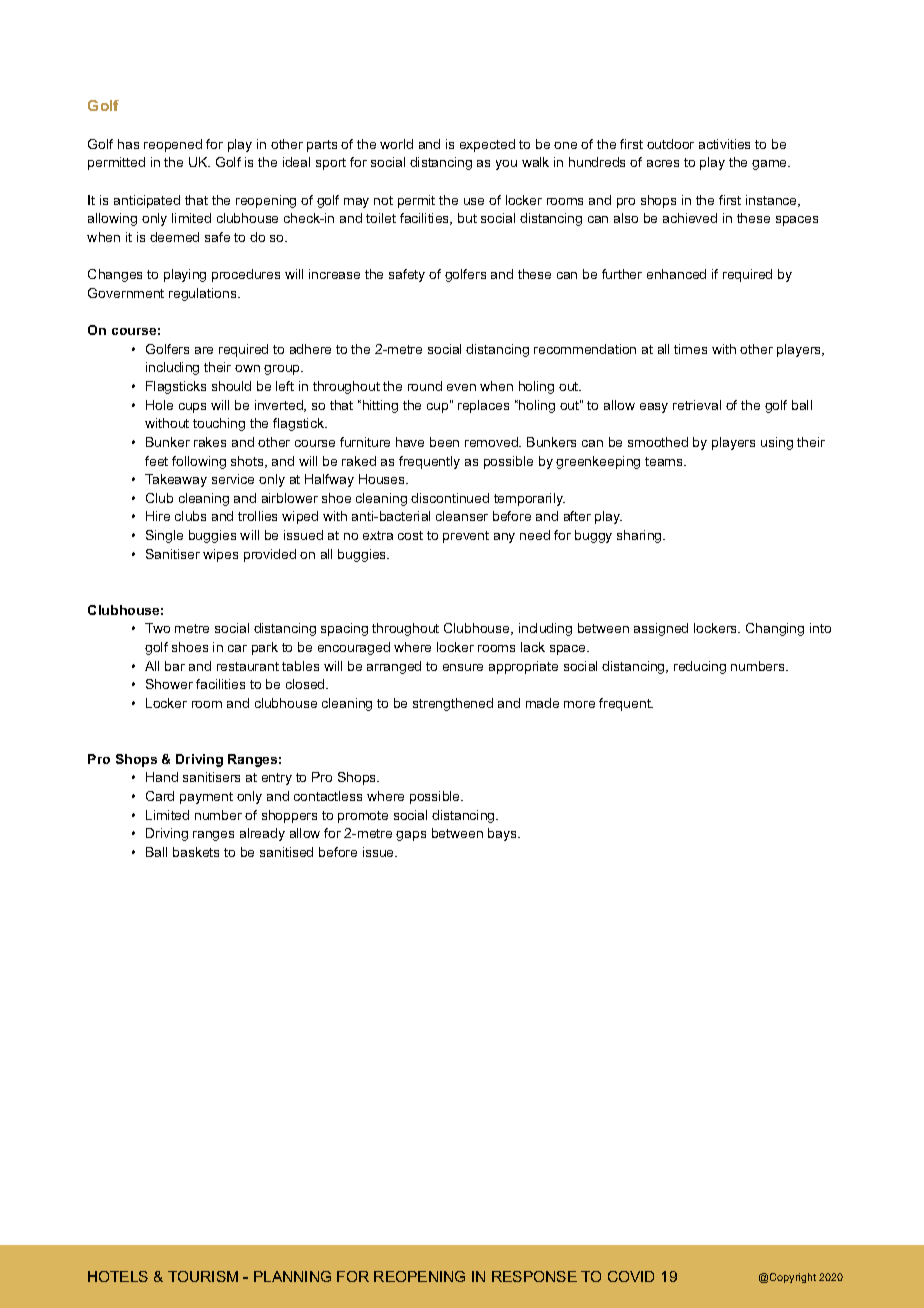  What do you see at coordinates (793, 1278) in the screenshot?
I see `Copyright` at bounding box center [793, 1278].
